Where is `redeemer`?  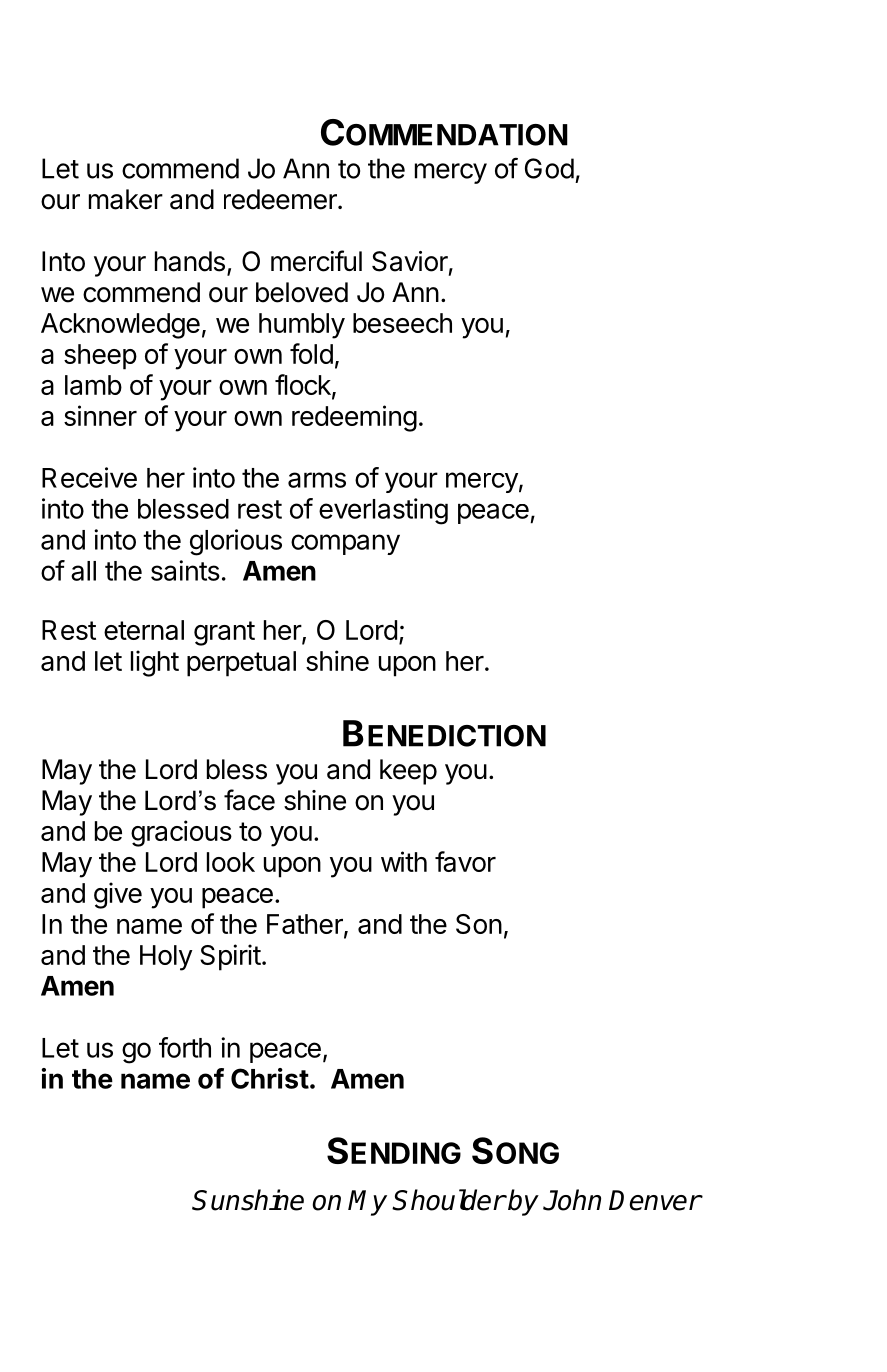
redeemer is located at coordinates (281, 199).
